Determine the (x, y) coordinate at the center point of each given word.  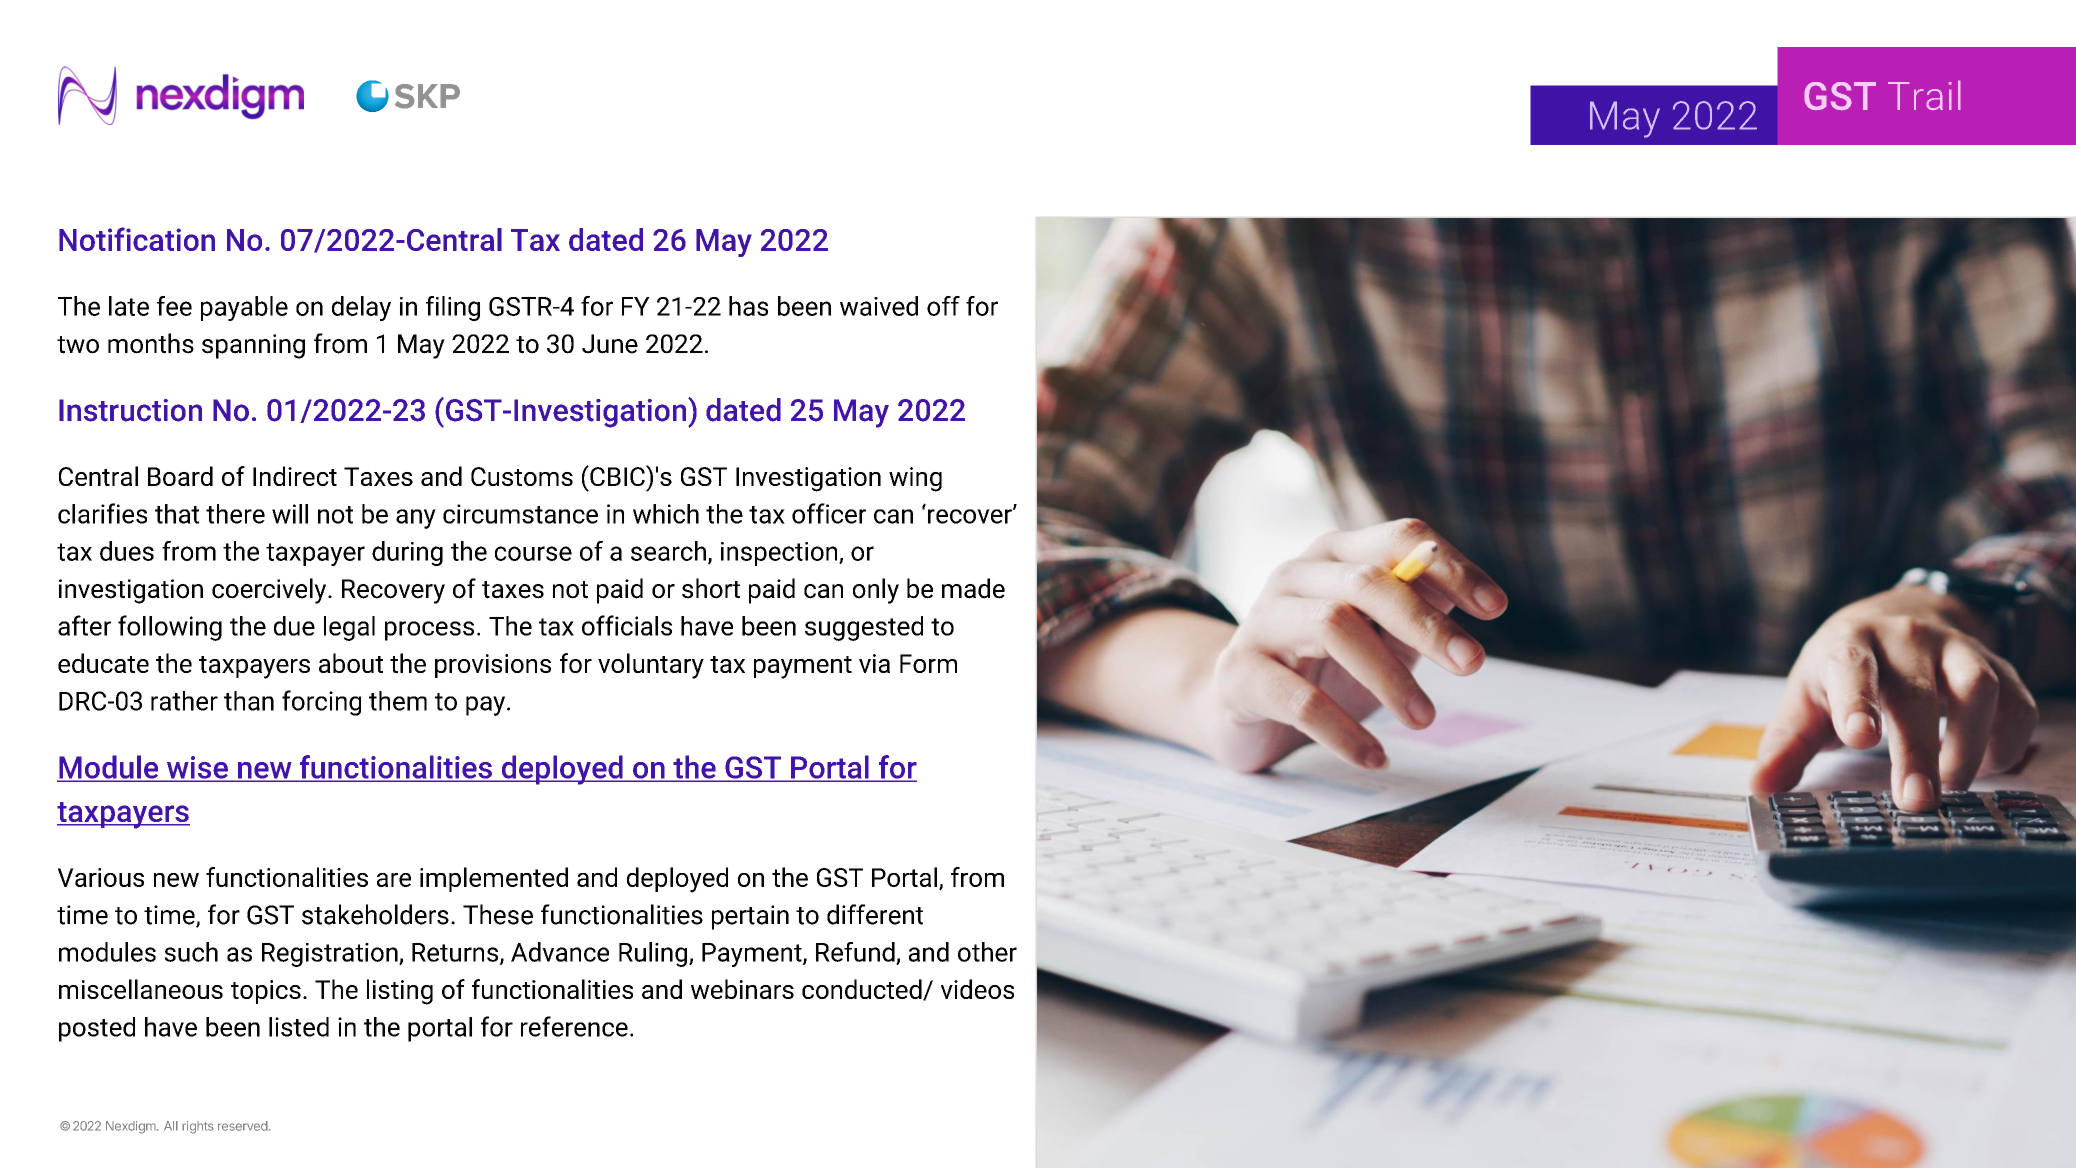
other (987, 952)
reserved (243, 1126)
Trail (1924, 95)
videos (977, 989)
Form (928, 663)
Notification (137, 239)
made (973, 588)
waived (879, 306)
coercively (270, 591)
